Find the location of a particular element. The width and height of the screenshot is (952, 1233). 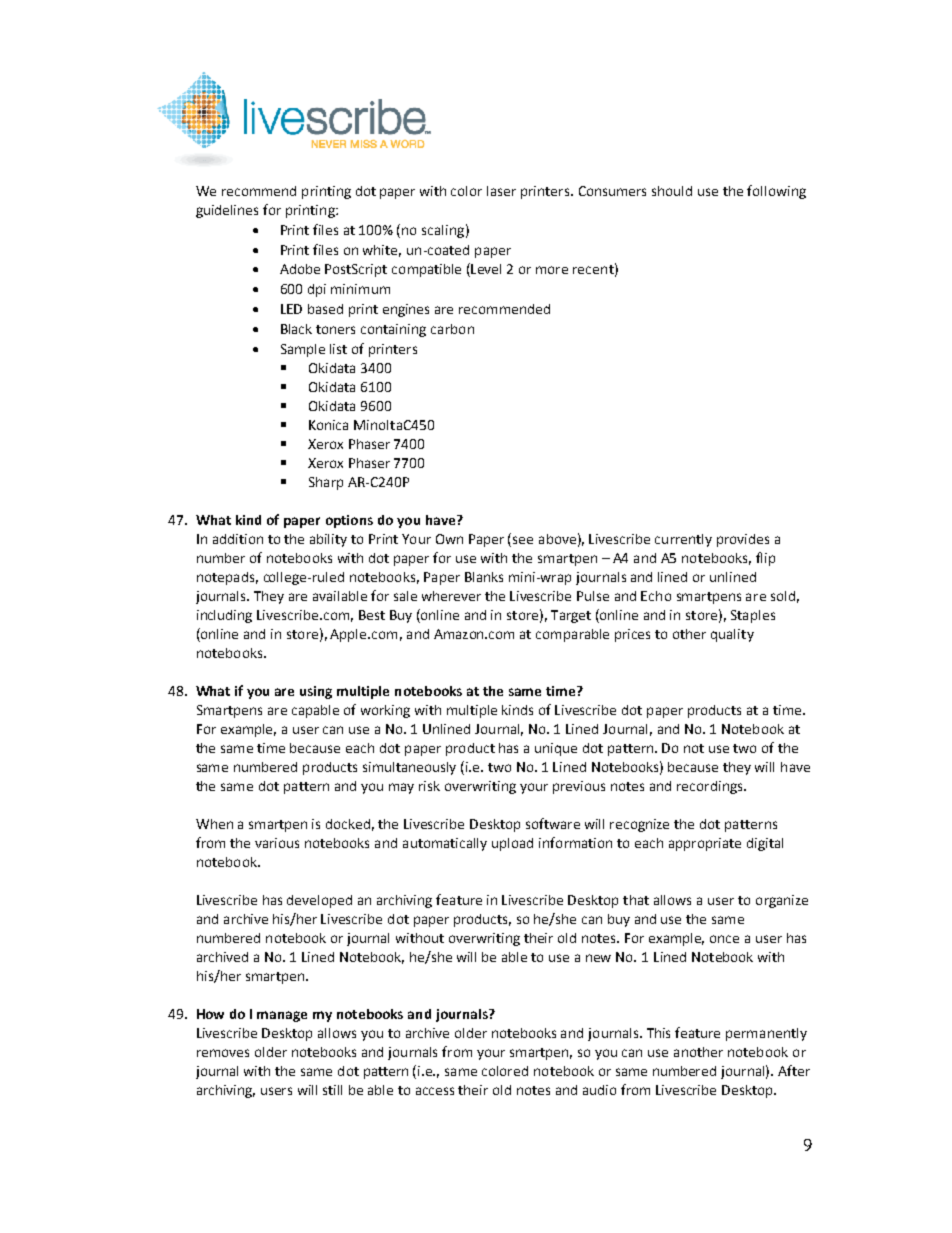

see is located at coordinates (523, 540).
